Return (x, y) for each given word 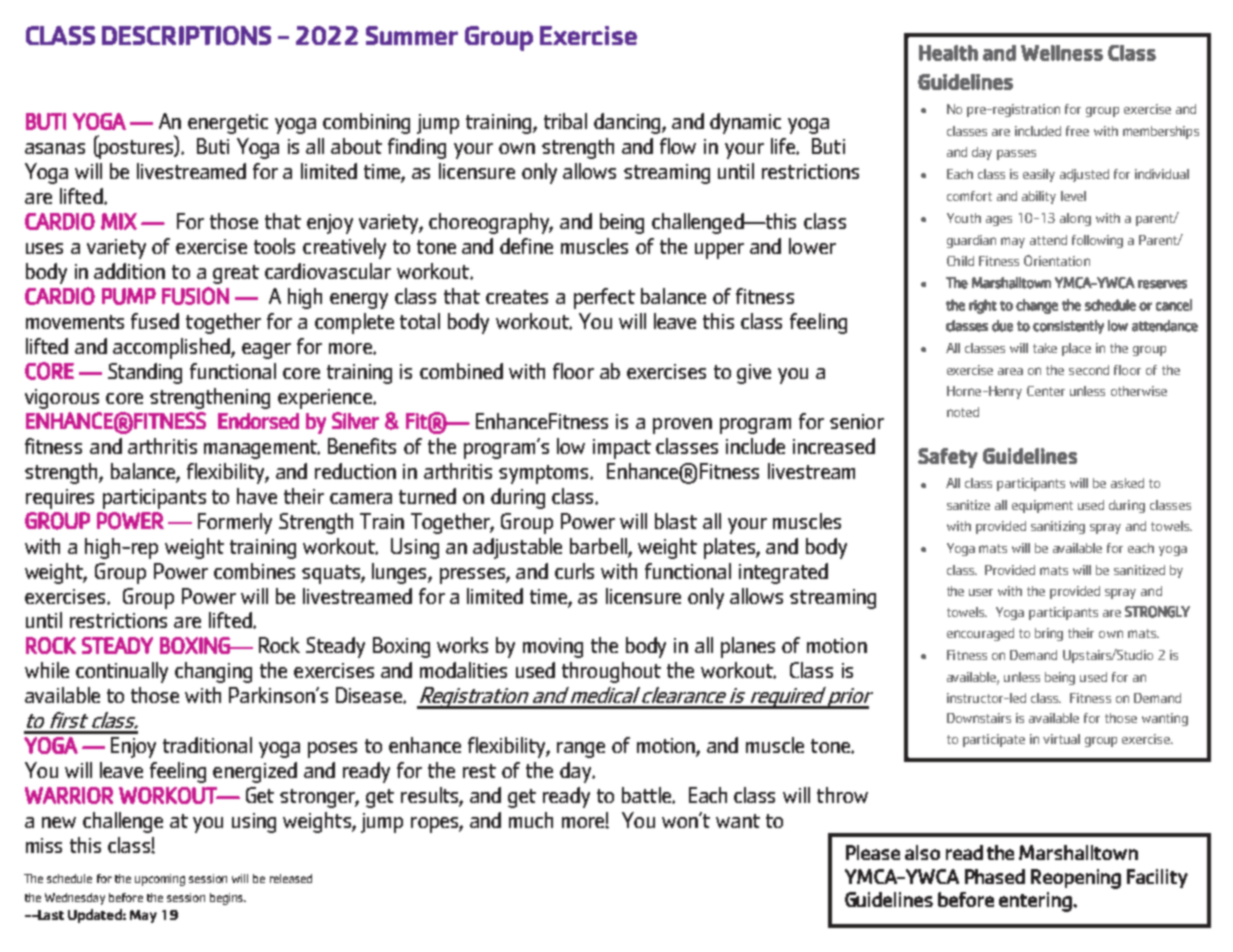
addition (129, 271)
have (257, 496)
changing (213, 672)
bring (1049, 634)
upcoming (160, 880)
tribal (565, 121)
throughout (611, 672)
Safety (948, 458)
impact (622, 449)
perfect (604, 298)
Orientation (1057, 260)
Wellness (1062, 53)
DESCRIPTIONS (186, 35)
